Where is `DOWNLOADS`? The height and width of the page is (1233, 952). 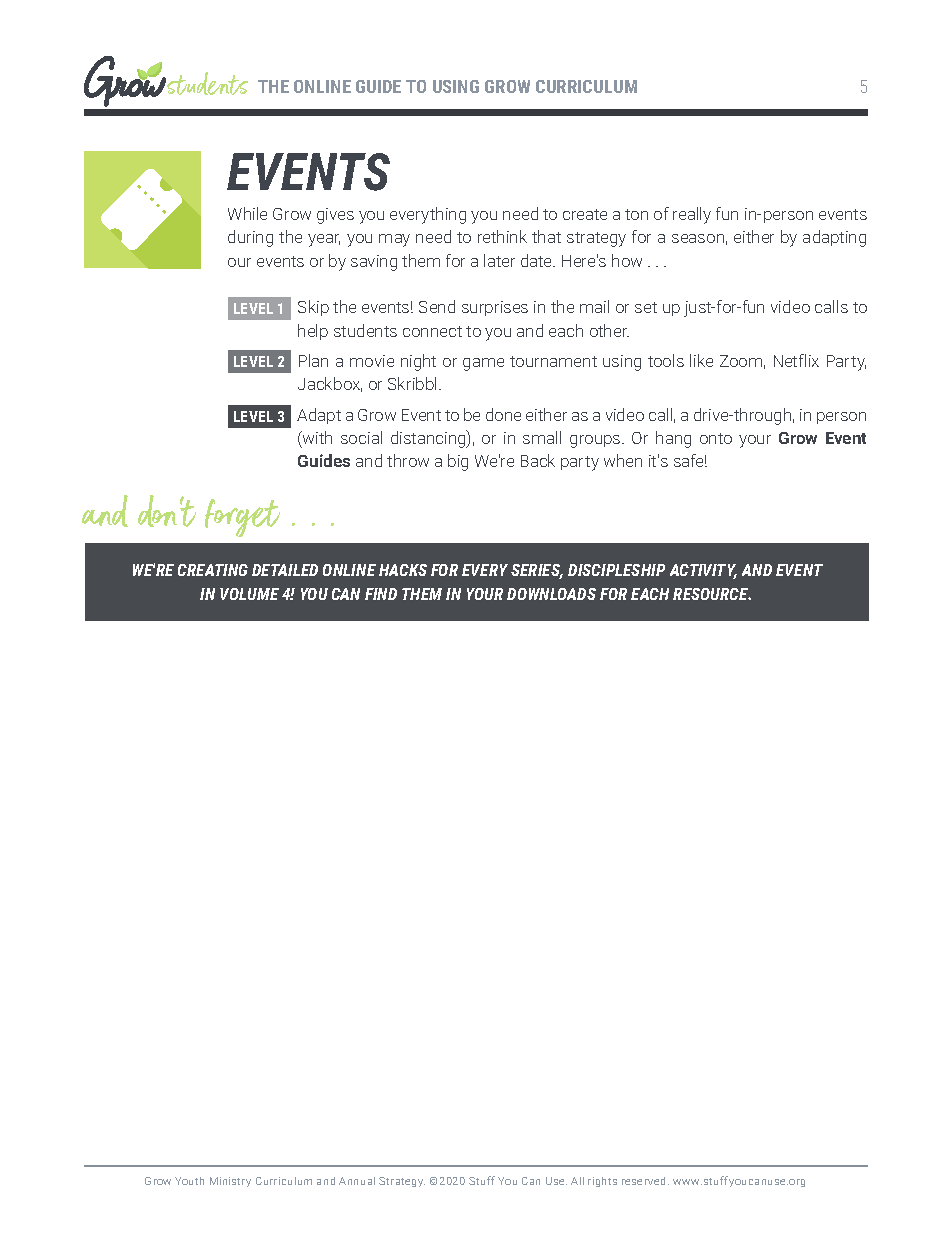 DOWNLOADS is located at coordinates (551, 594).
